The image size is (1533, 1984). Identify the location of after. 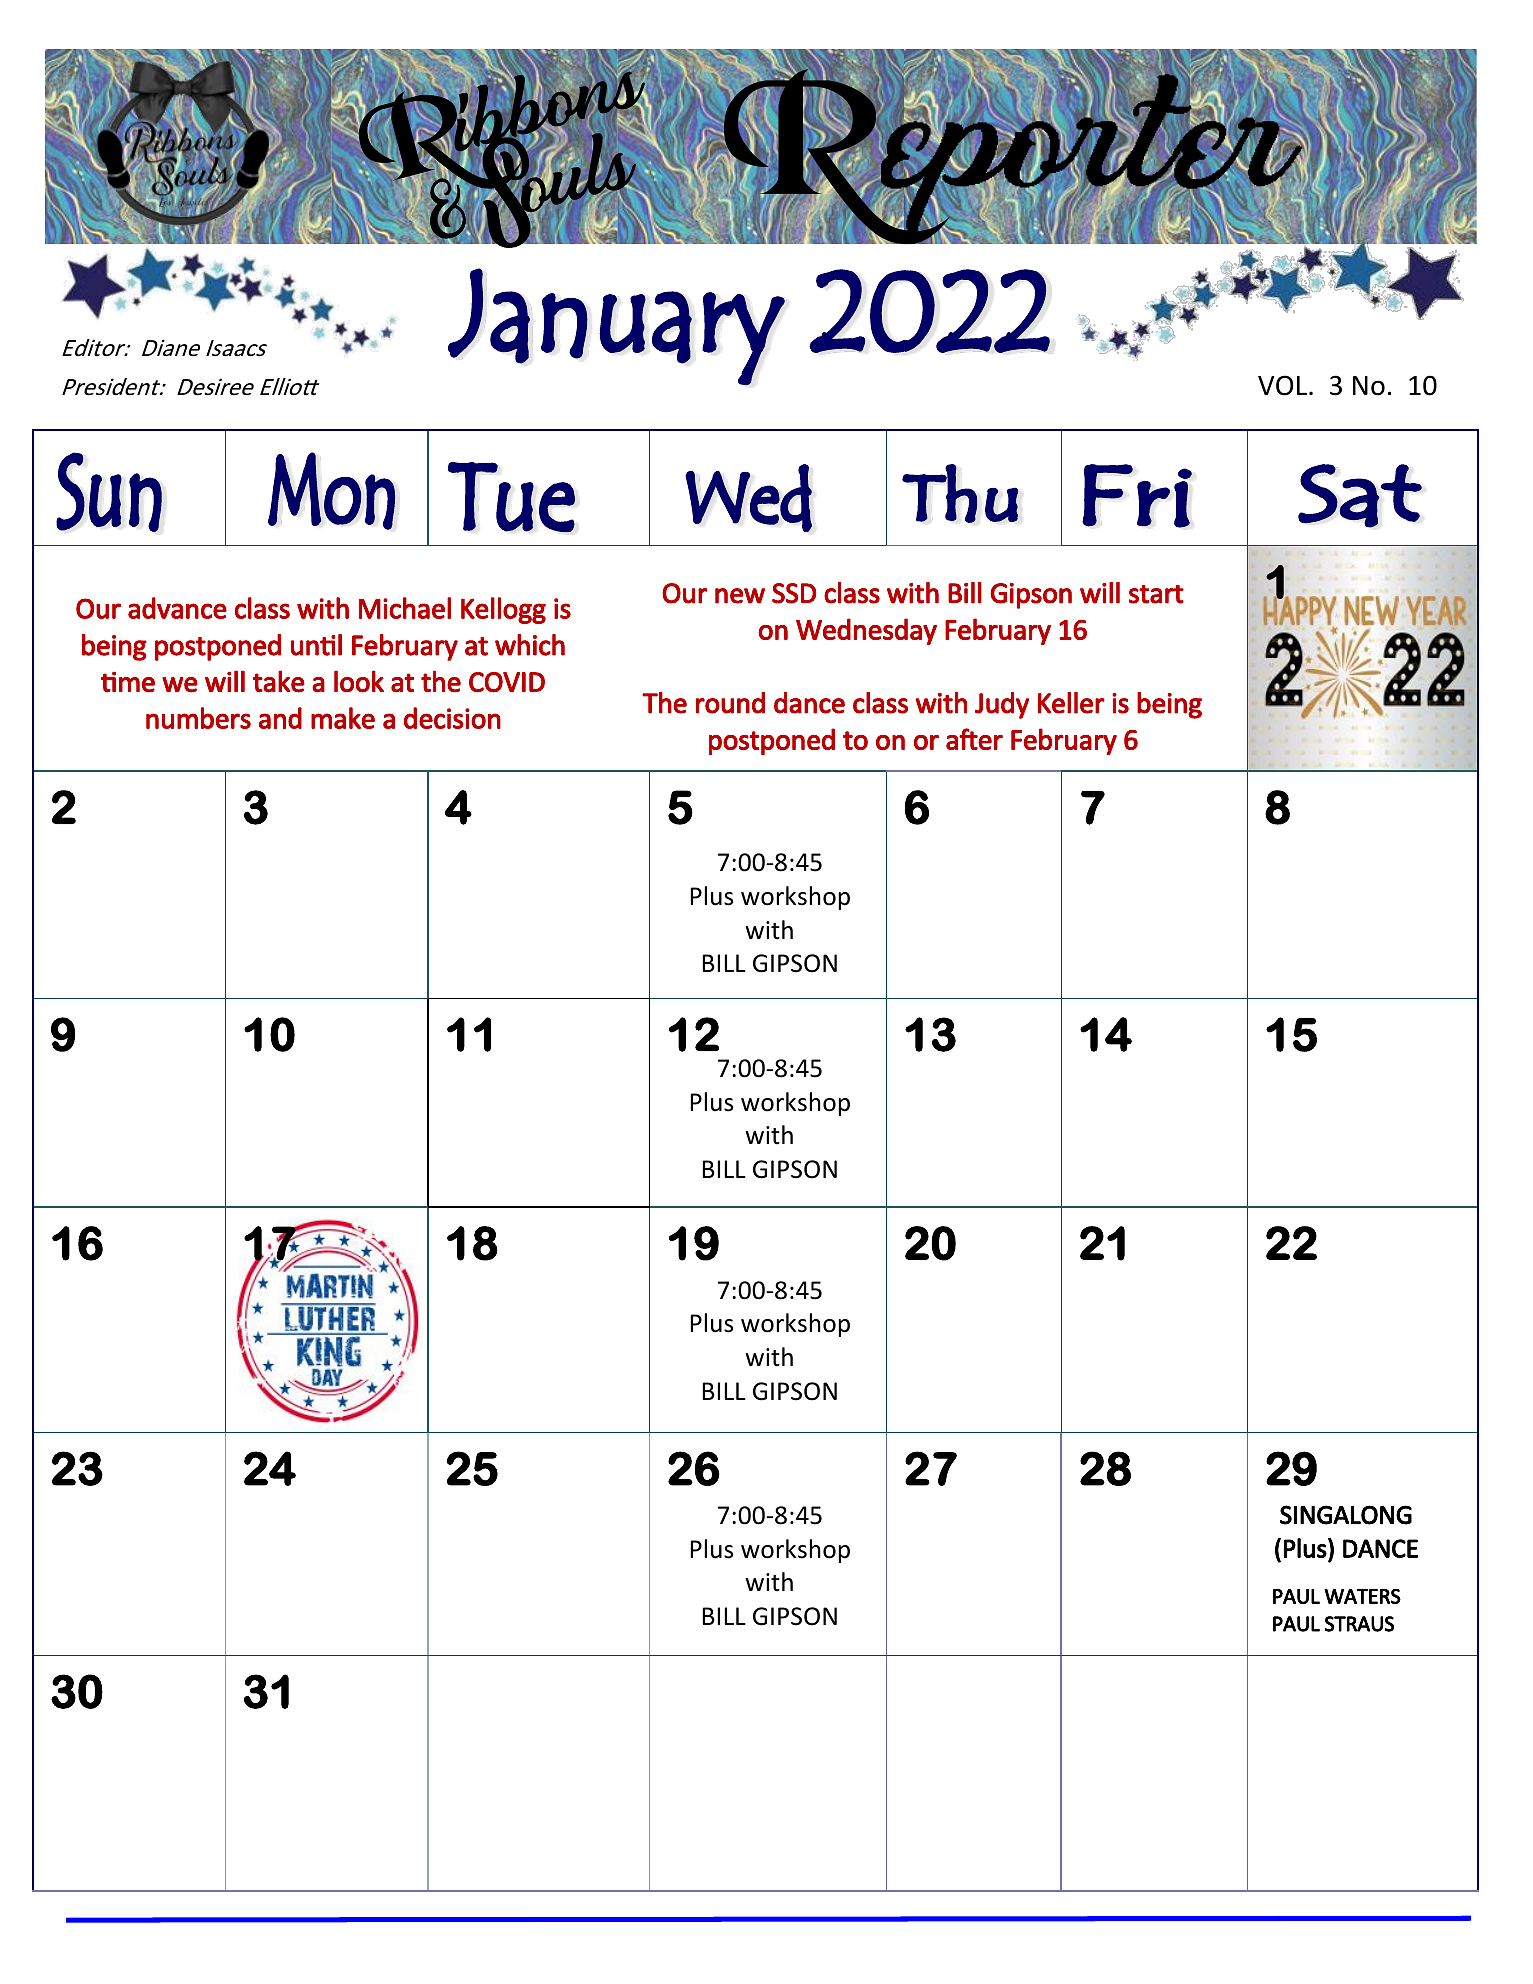
(974, 739).
